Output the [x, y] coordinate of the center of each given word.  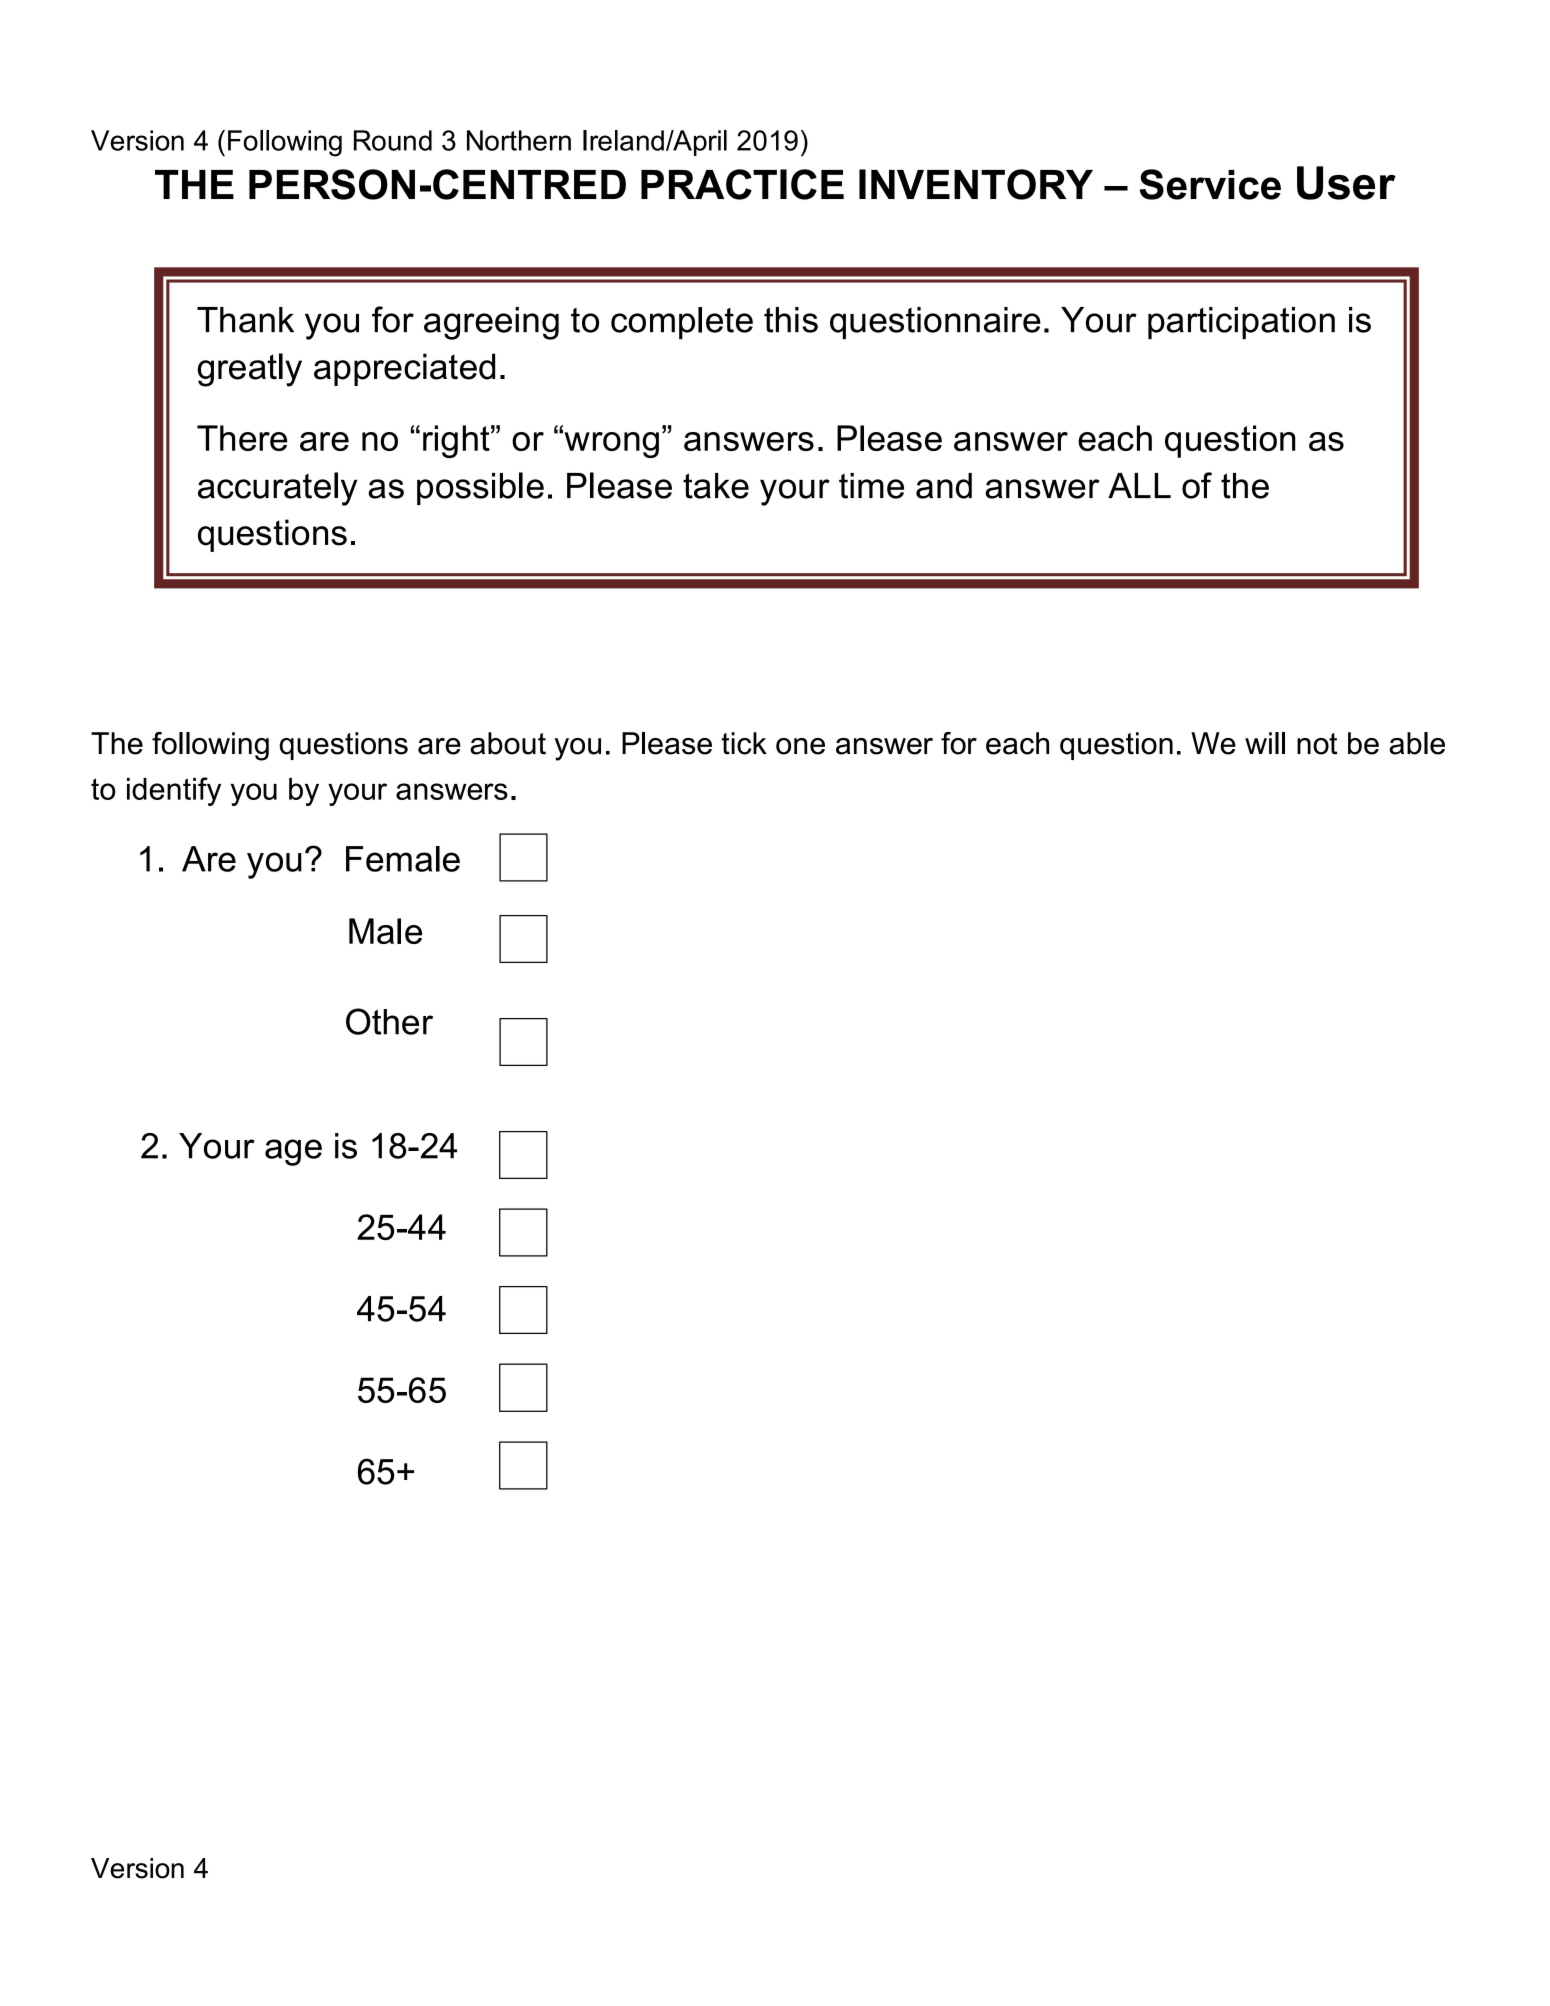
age [293, 1152]
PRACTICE [742, 184]
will [1265, 743]
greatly [250, 370]
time [871, 486]
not [1317, 744]
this [791, 320]
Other [389, 1021]
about [508, 743]
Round [393, 140]
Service [1210, 184]
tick [744, 743]
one [800, 746]
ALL [1139, 485]
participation [1241, 323]
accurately [277, 489]
